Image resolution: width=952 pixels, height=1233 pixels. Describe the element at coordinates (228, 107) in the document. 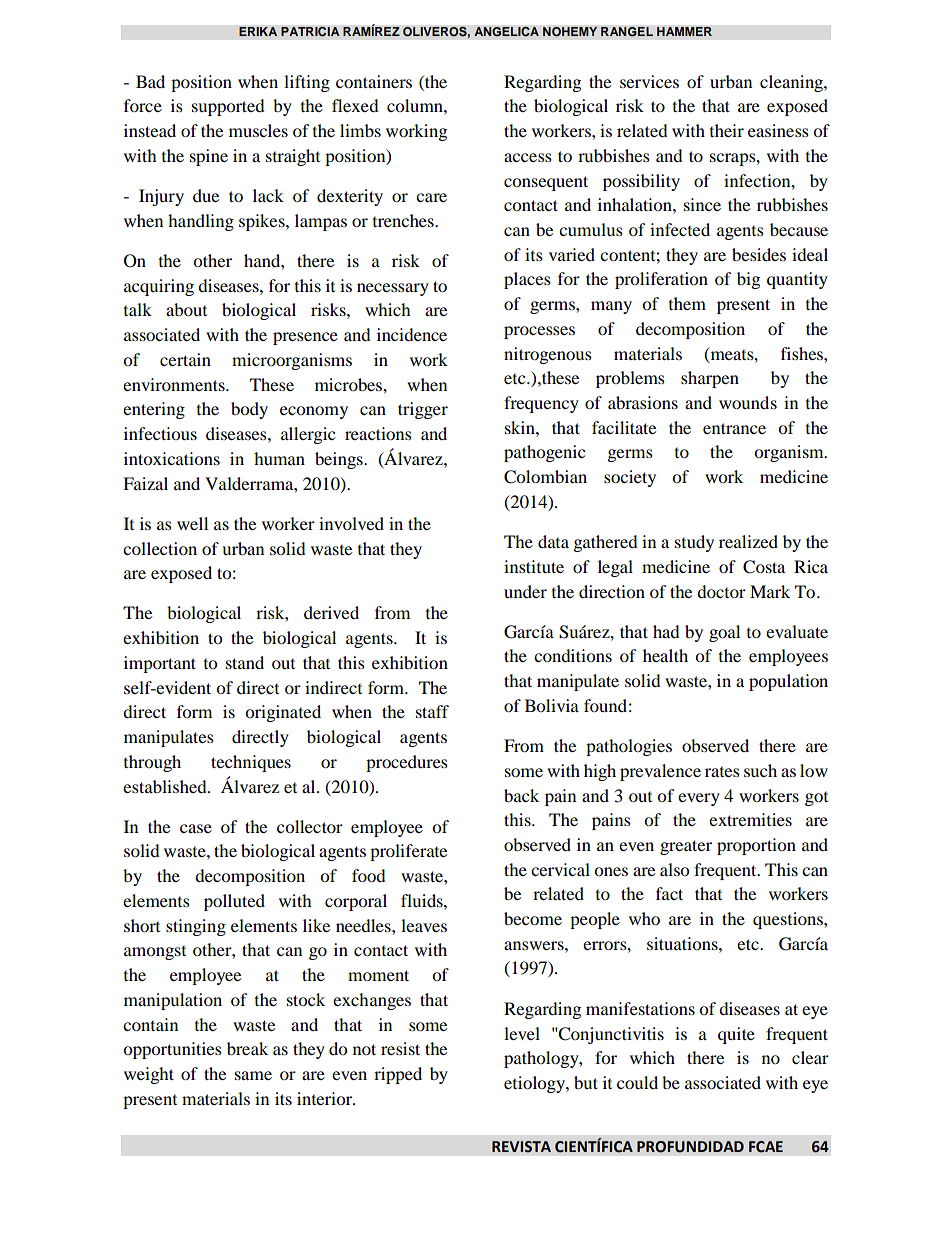

I see `supported` at that location.
